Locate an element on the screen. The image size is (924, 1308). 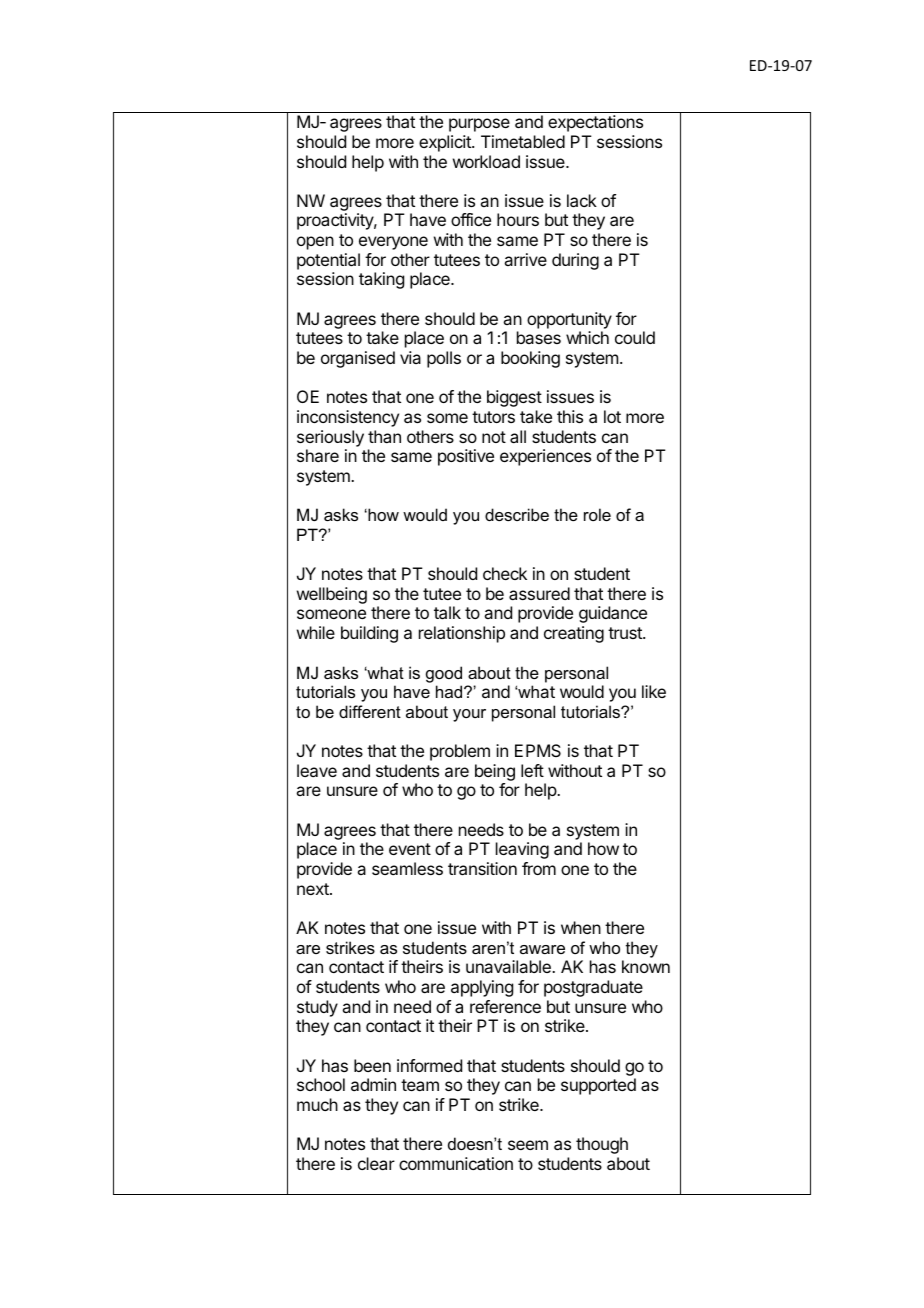
role is located at coordinates (597, 514).
